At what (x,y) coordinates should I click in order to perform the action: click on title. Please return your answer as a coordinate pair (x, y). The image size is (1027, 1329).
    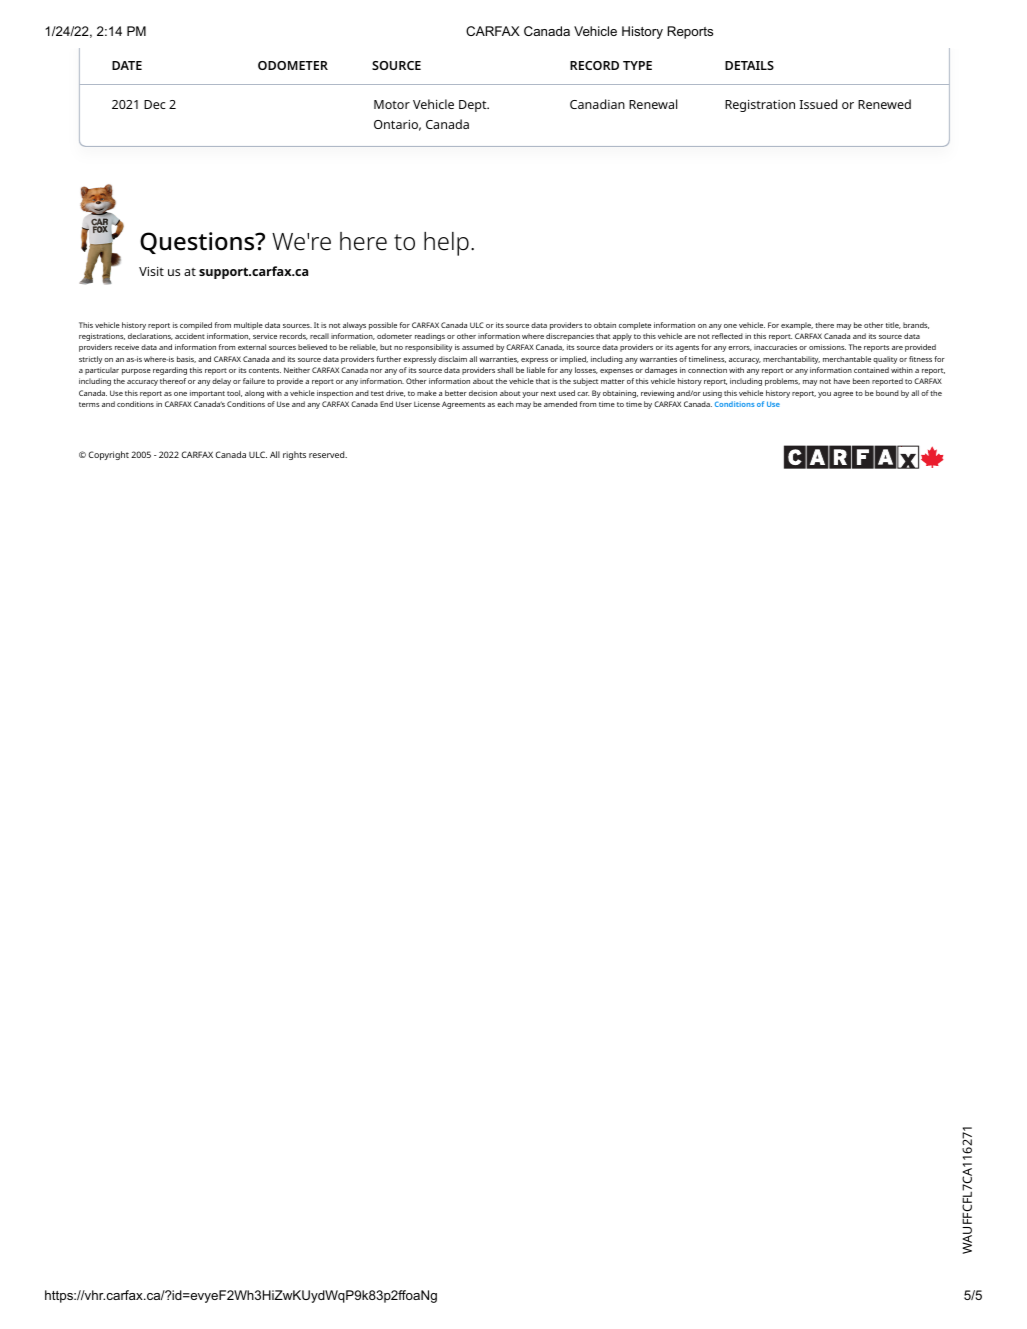
    Looking at the image, I should click on (893, 325).
